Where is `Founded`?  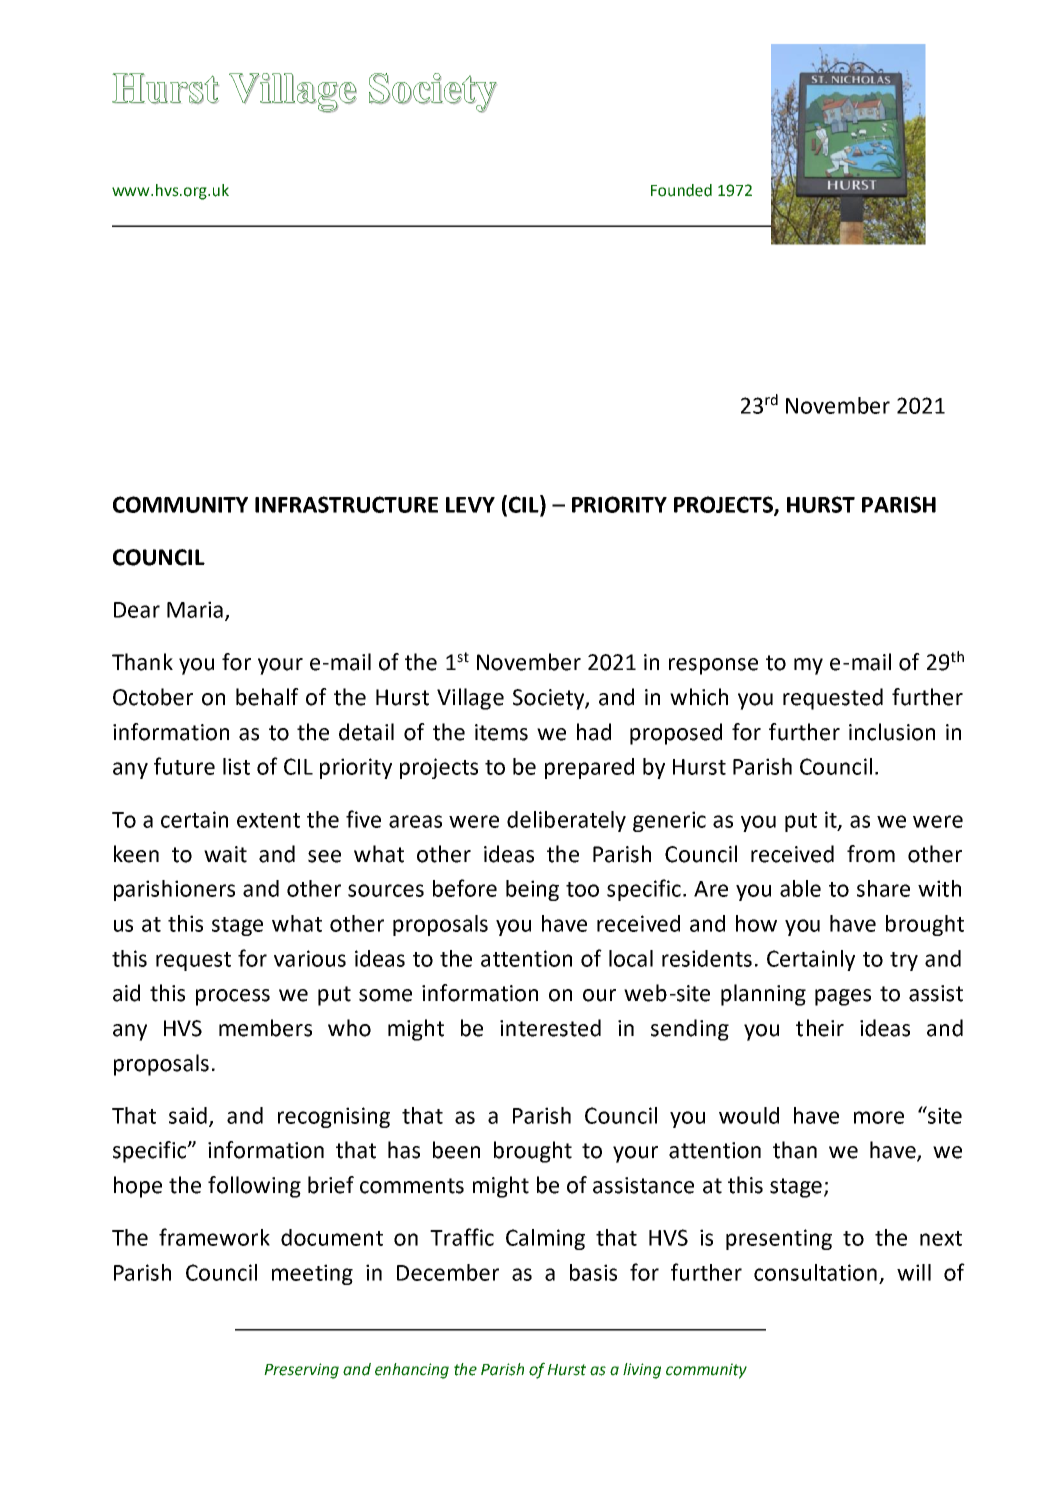
Founded is located at coordinates (681, 190).
